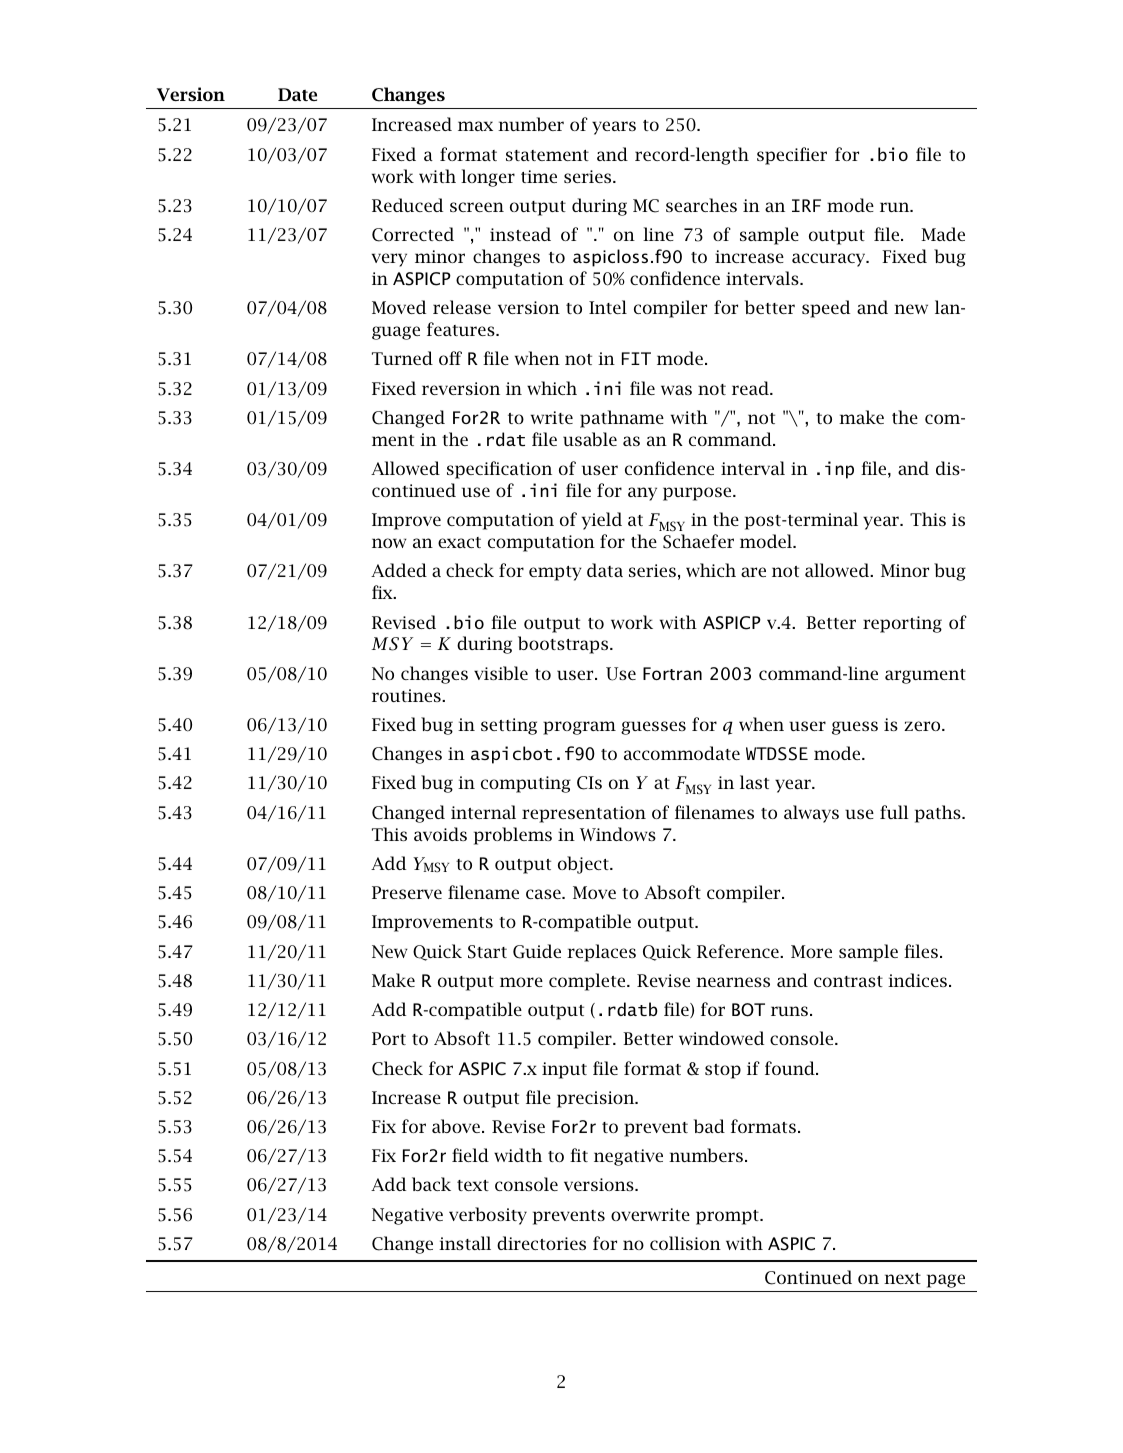 The image size is (1123, 1453). I want to click on zero, so click(923, 726).
